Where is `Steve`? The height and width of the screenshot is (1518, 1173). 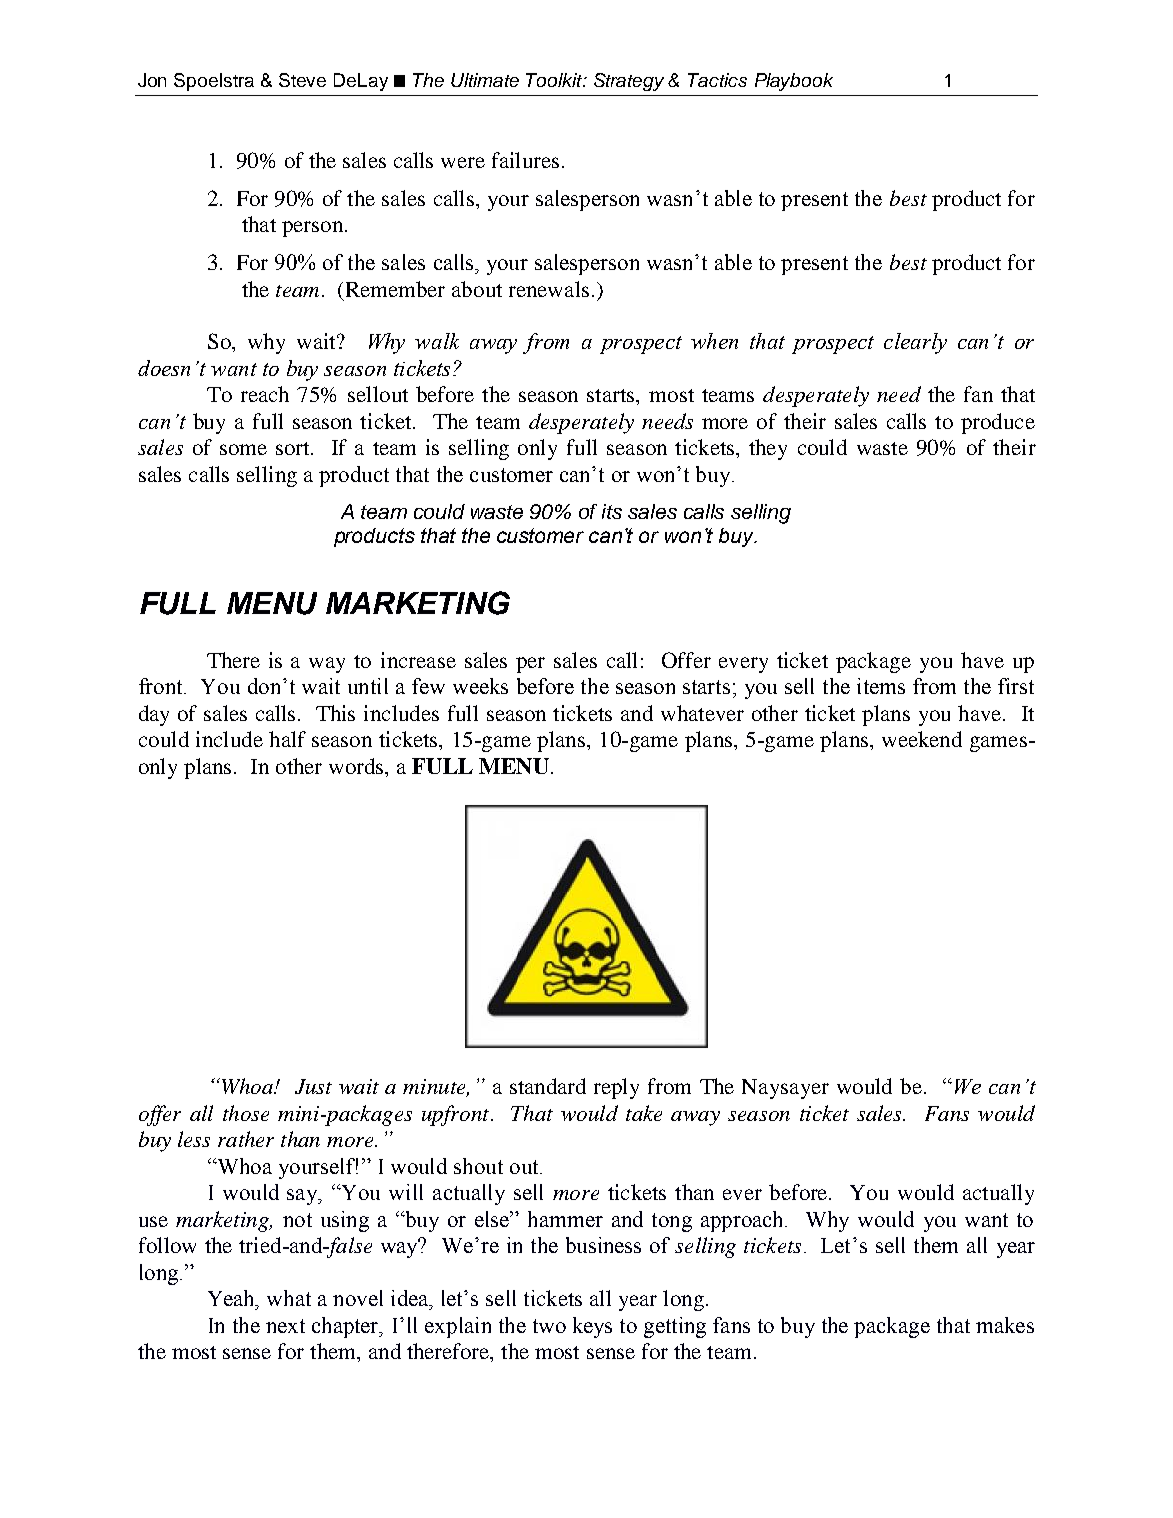 Steve is located at coordinates (302, 80).
